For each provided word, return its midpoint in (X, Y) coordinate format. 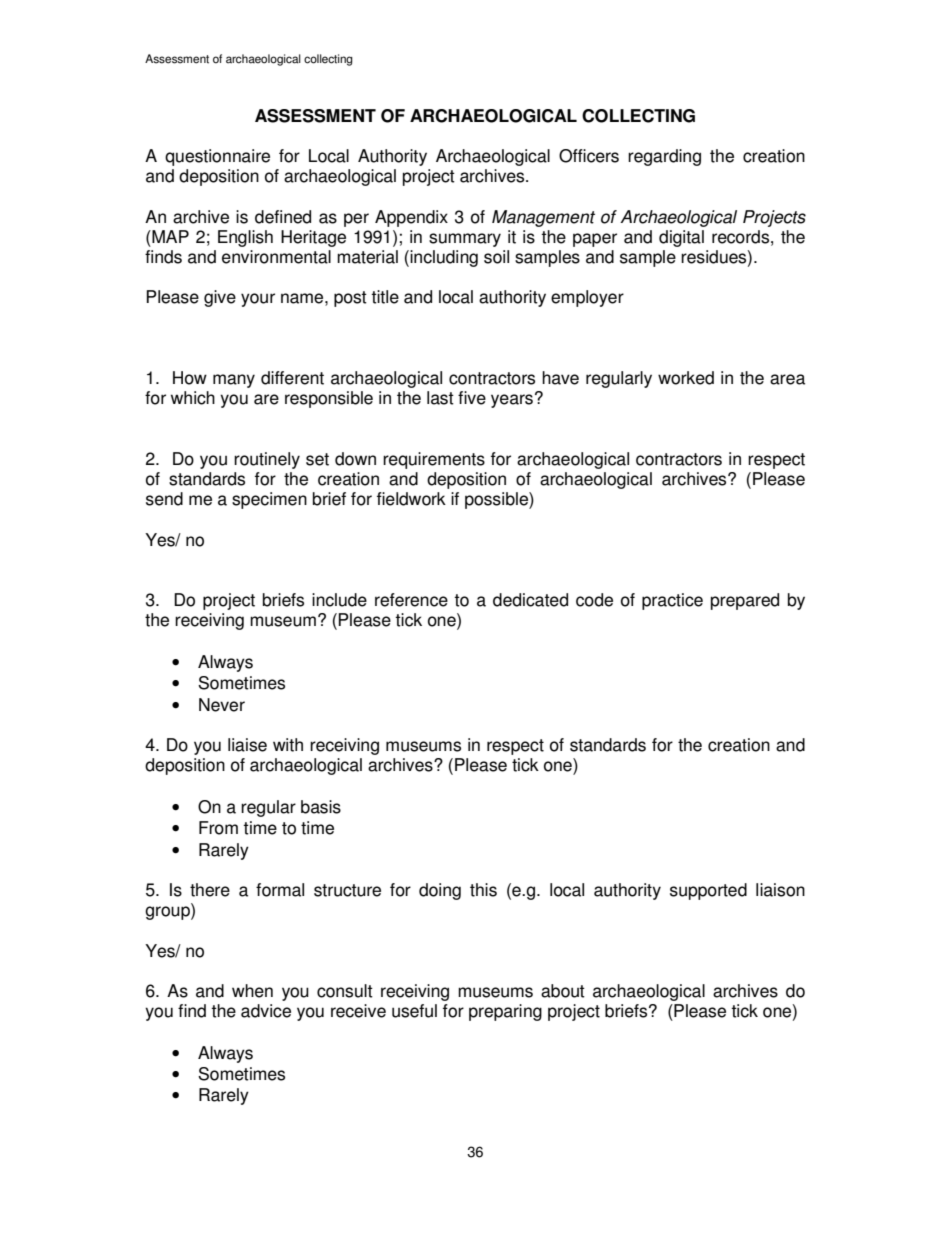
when (252, 991)
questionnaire (217, 157)
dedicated (530, 600)
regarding (664, 157)
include (339, 600)
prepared (745, 601)
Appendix (411, 218)
